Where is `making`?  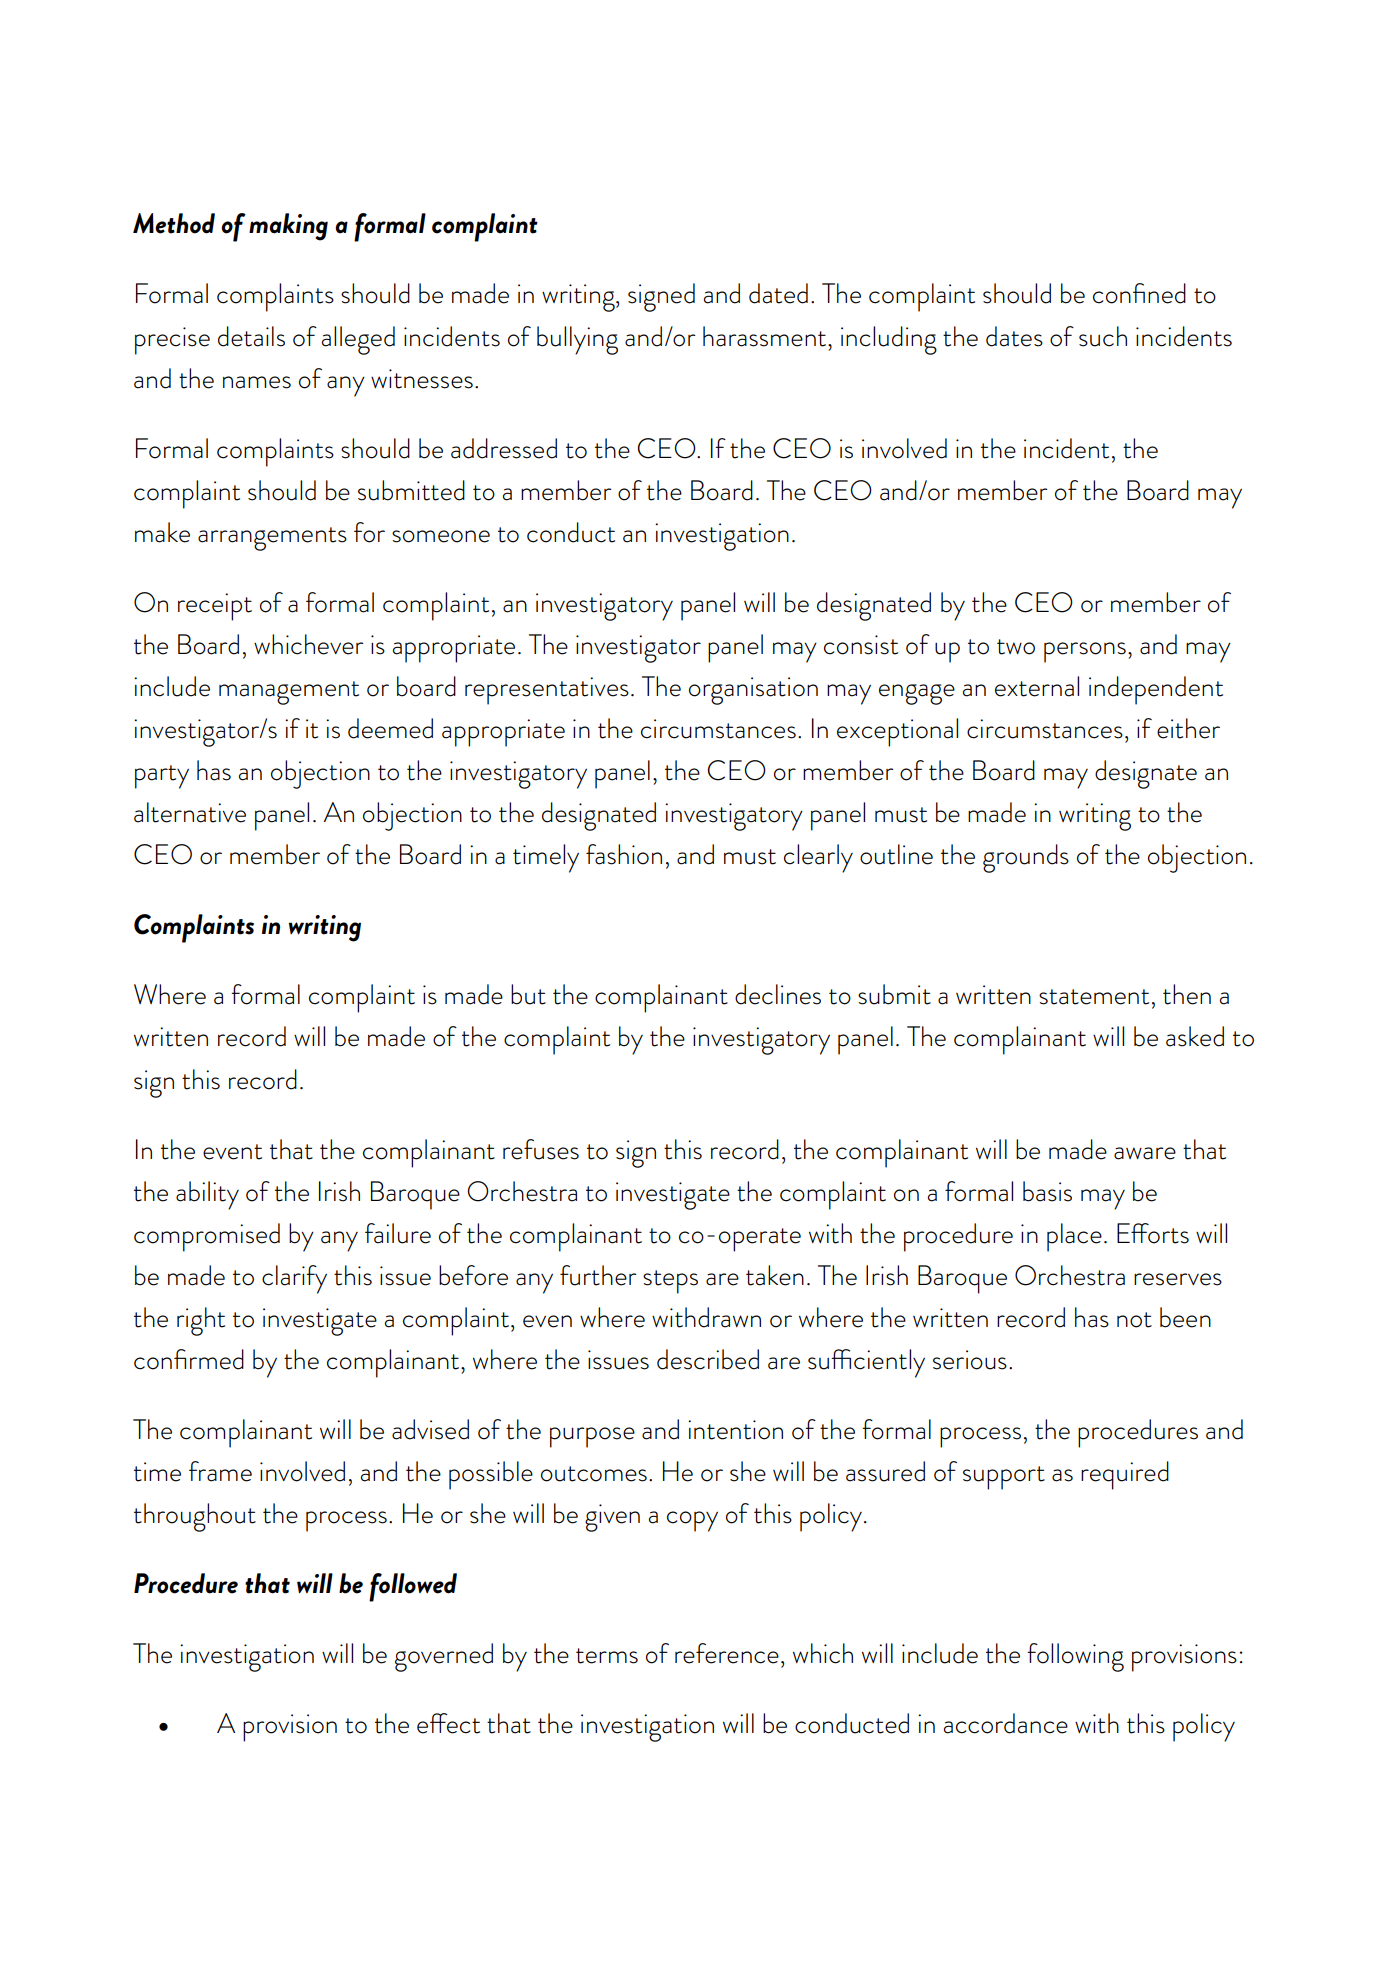
making is located at coordinates (288, 227).
